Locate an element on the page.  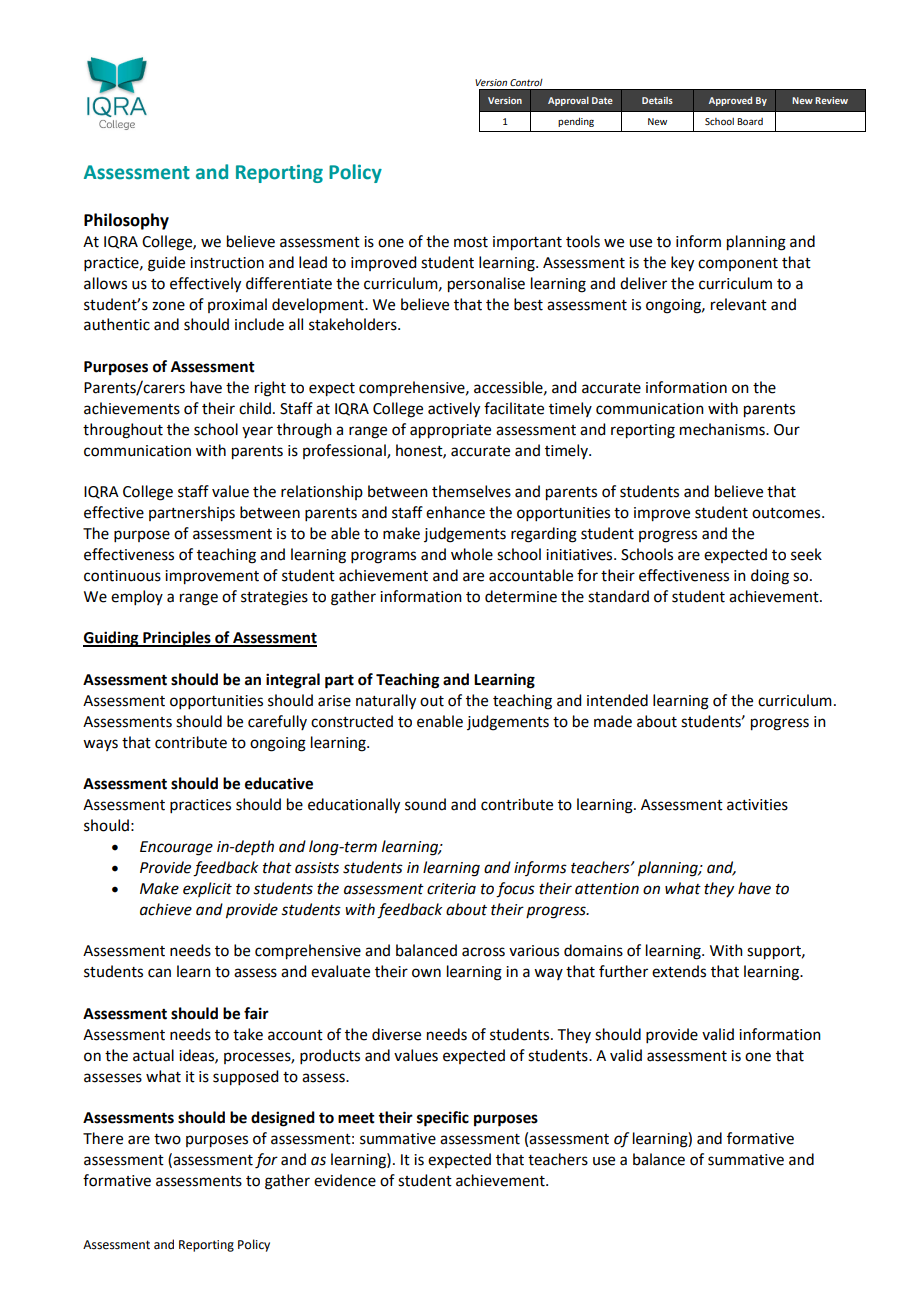
year is located at coordinates (257, 432).
